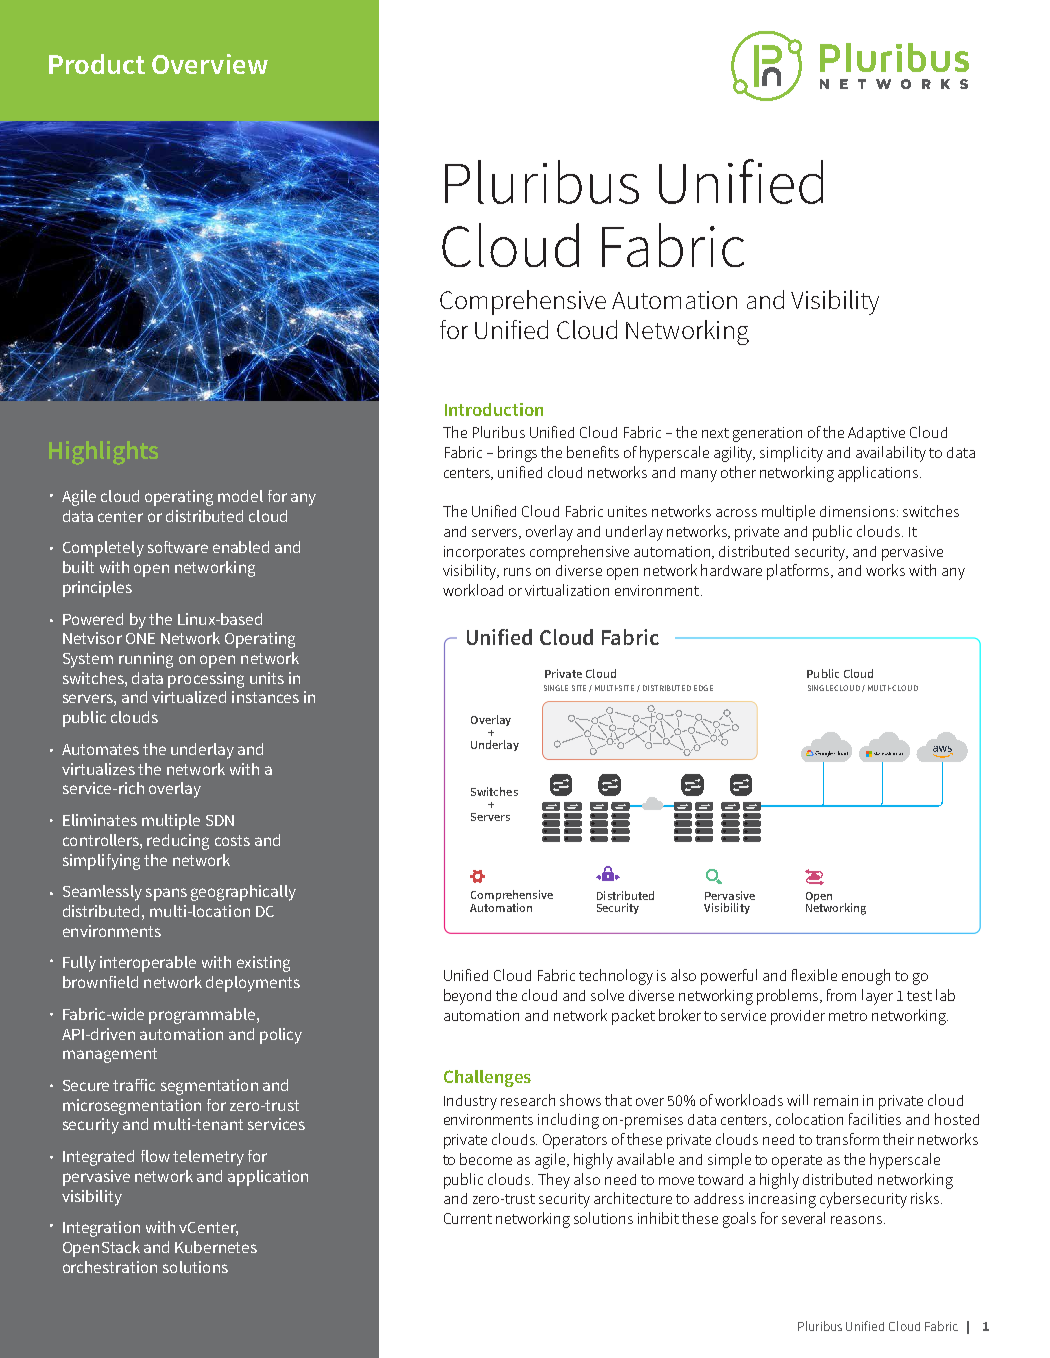 This screenshot has height=1358, width=1050. What do you see at coordinates (616, 977) in the screenshot?
I see `technology` at bounding box center [616, 977].
